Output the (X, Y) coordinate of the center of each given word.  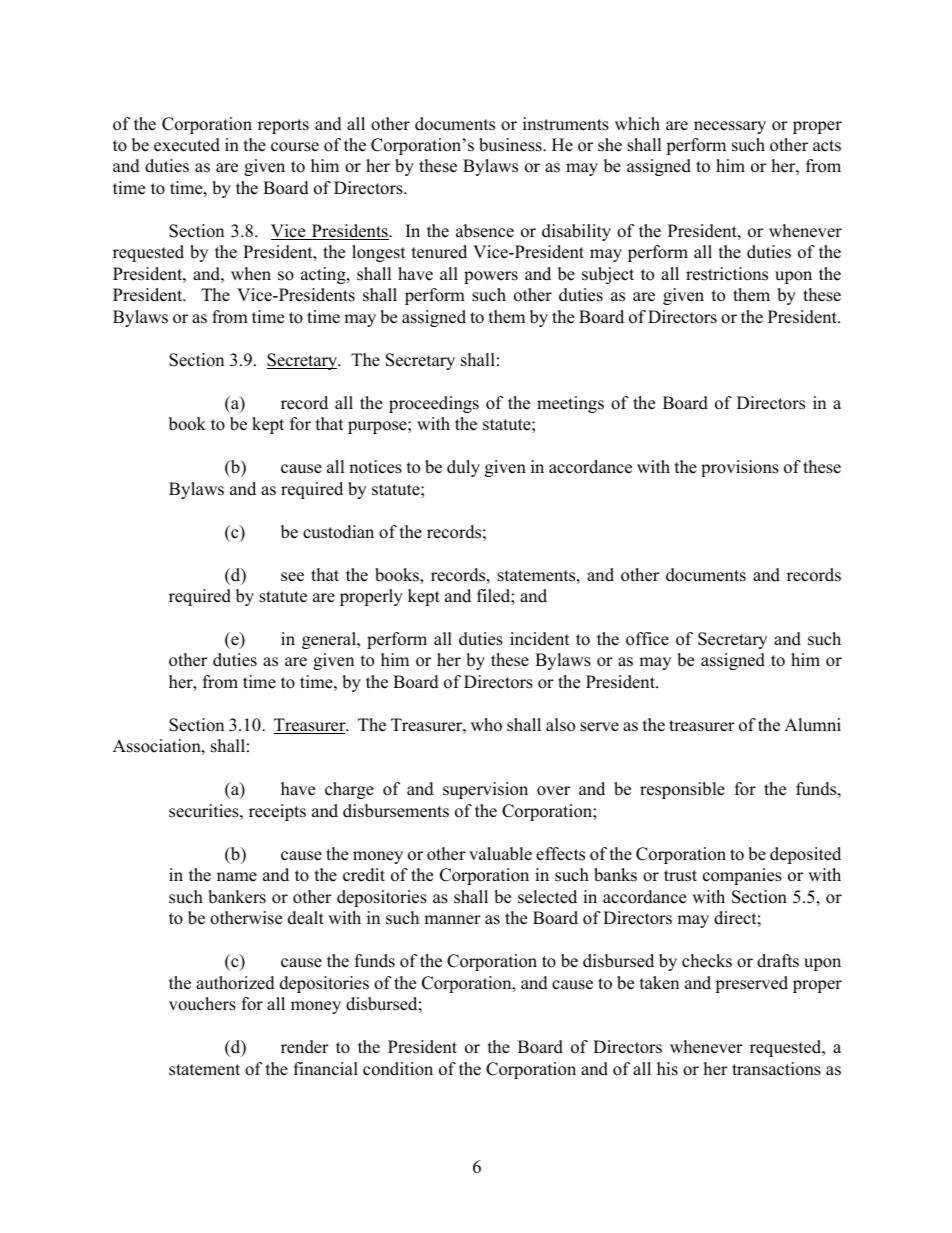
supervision (485, 790)
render (305, 1047)
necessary (730, 127)
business (511, 145)
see (292, 577)
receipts (277, 812)
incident (540, 639)
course (295, 147)
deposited (805, 855)
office (647, 639)
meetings (570, 404)
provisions (740, 468)
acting (324, 275)
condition (398, 1069)
